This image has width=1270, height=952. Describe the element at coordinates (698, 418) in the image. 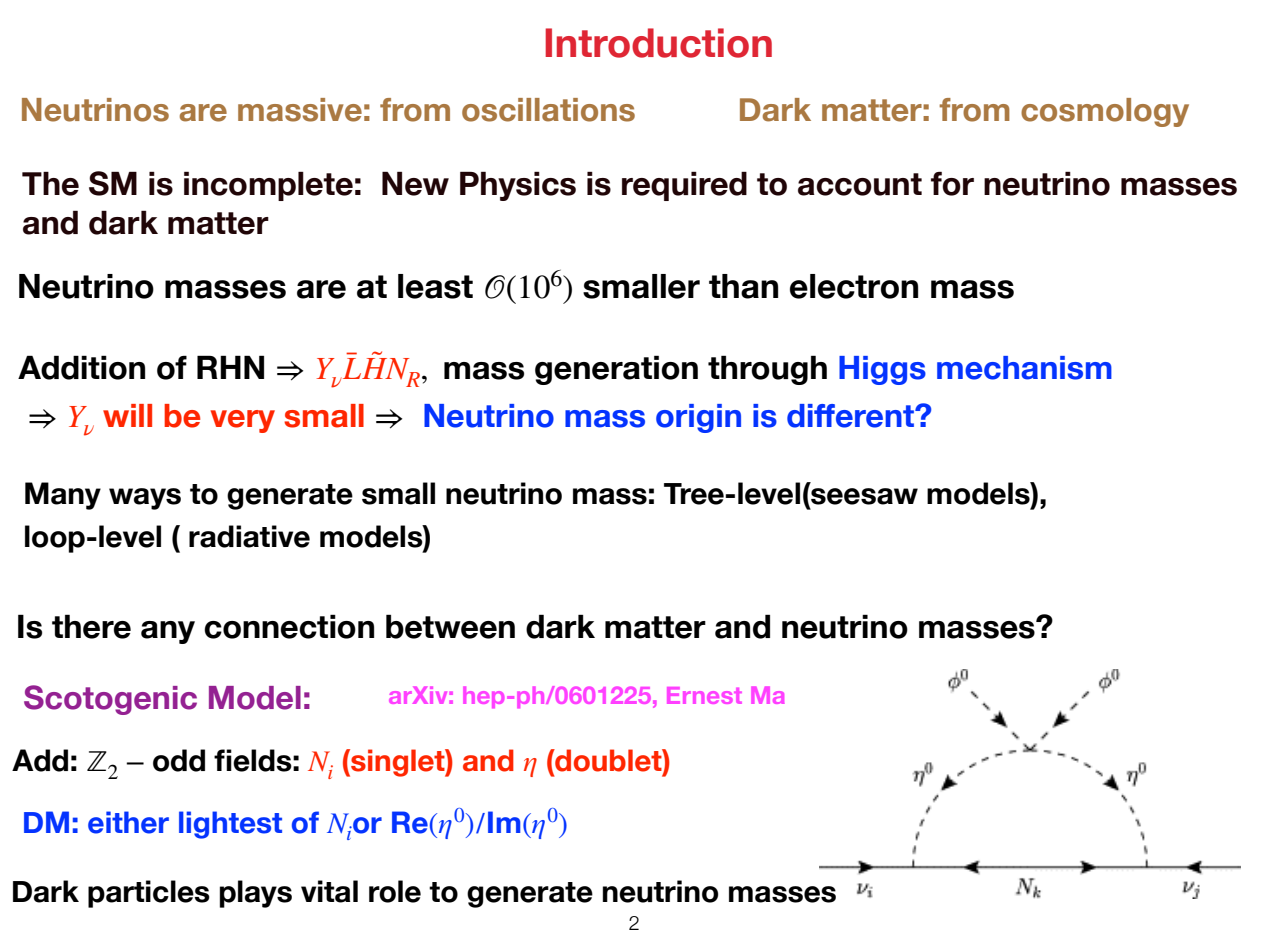

I see `origin` at that location.
